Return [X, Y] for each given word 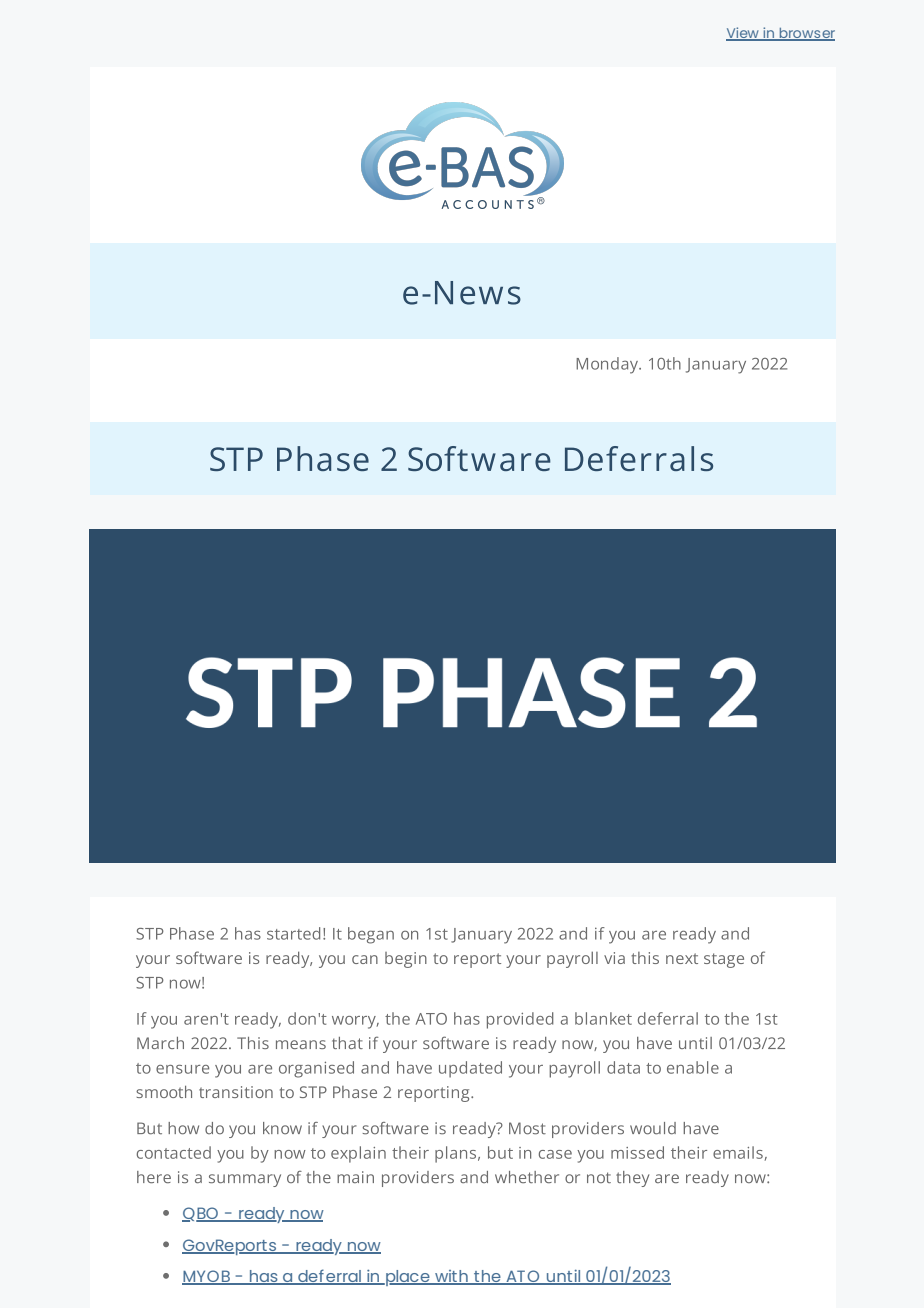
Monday [608, 365]
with [451, 1277]
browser [806, 34]
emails [738, 1152]
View [743, 34]
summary [245, 1180]
